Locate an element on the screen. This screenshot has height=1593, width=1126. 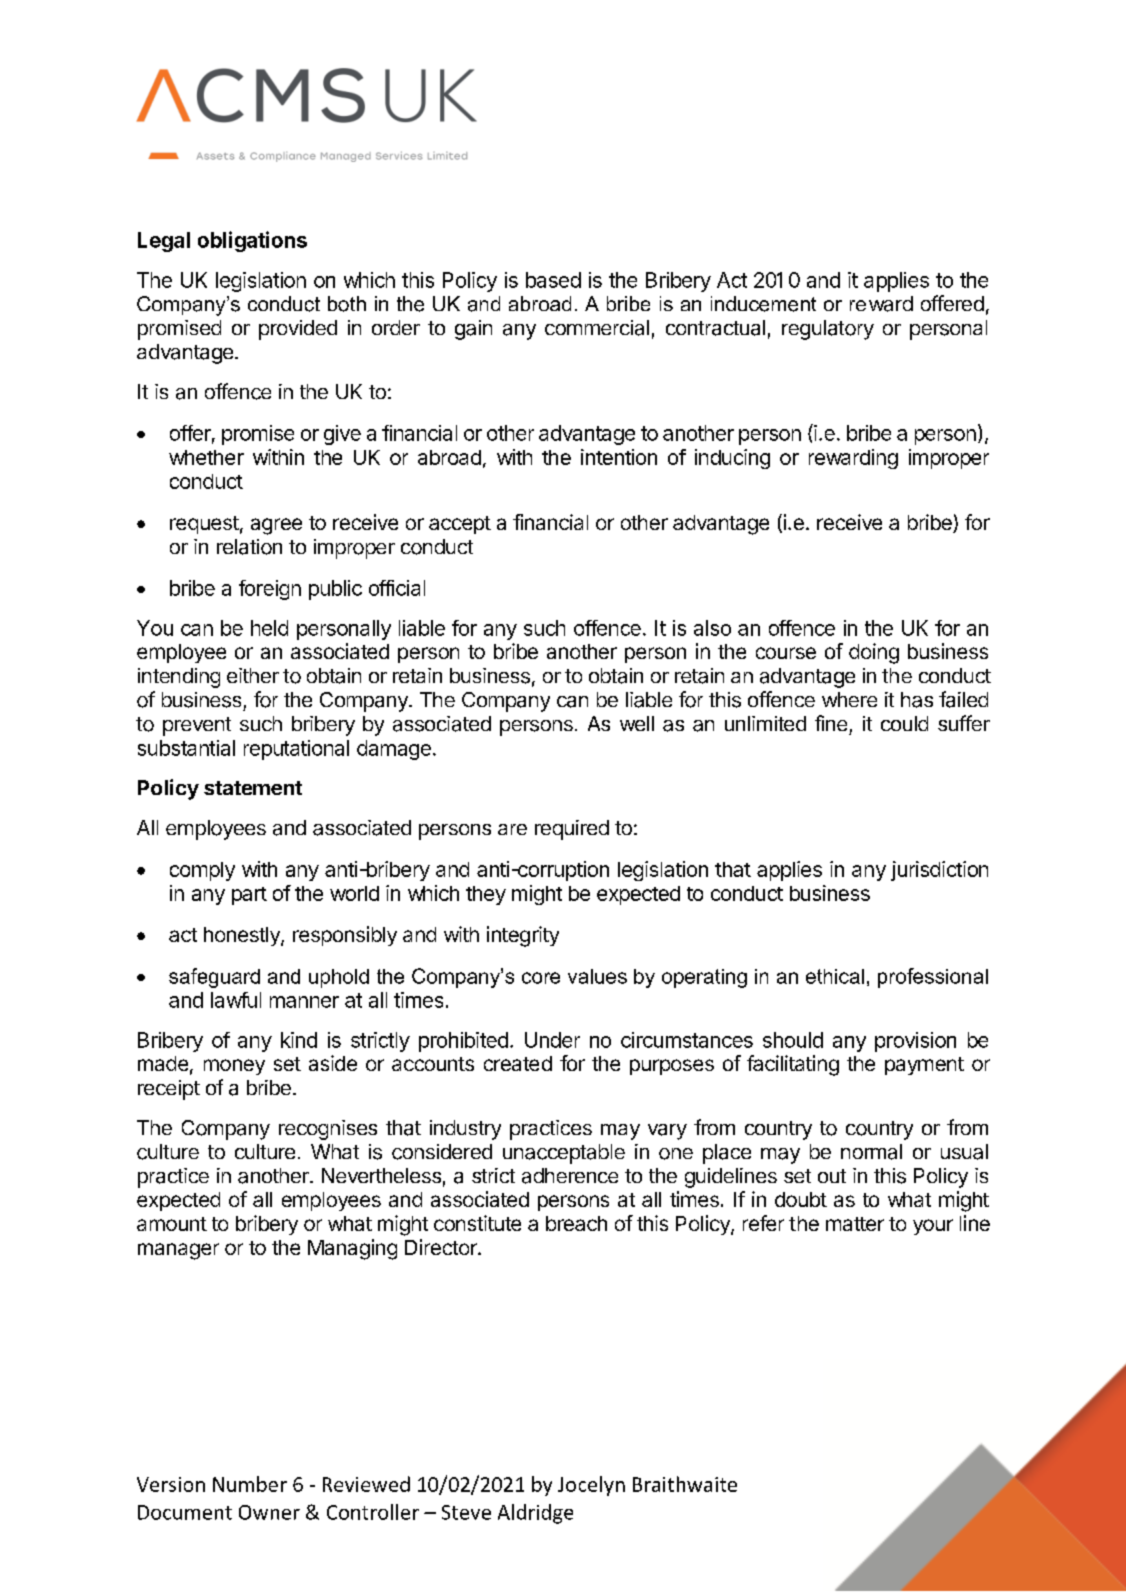
regulatory is located at coordinates (828, 330).
